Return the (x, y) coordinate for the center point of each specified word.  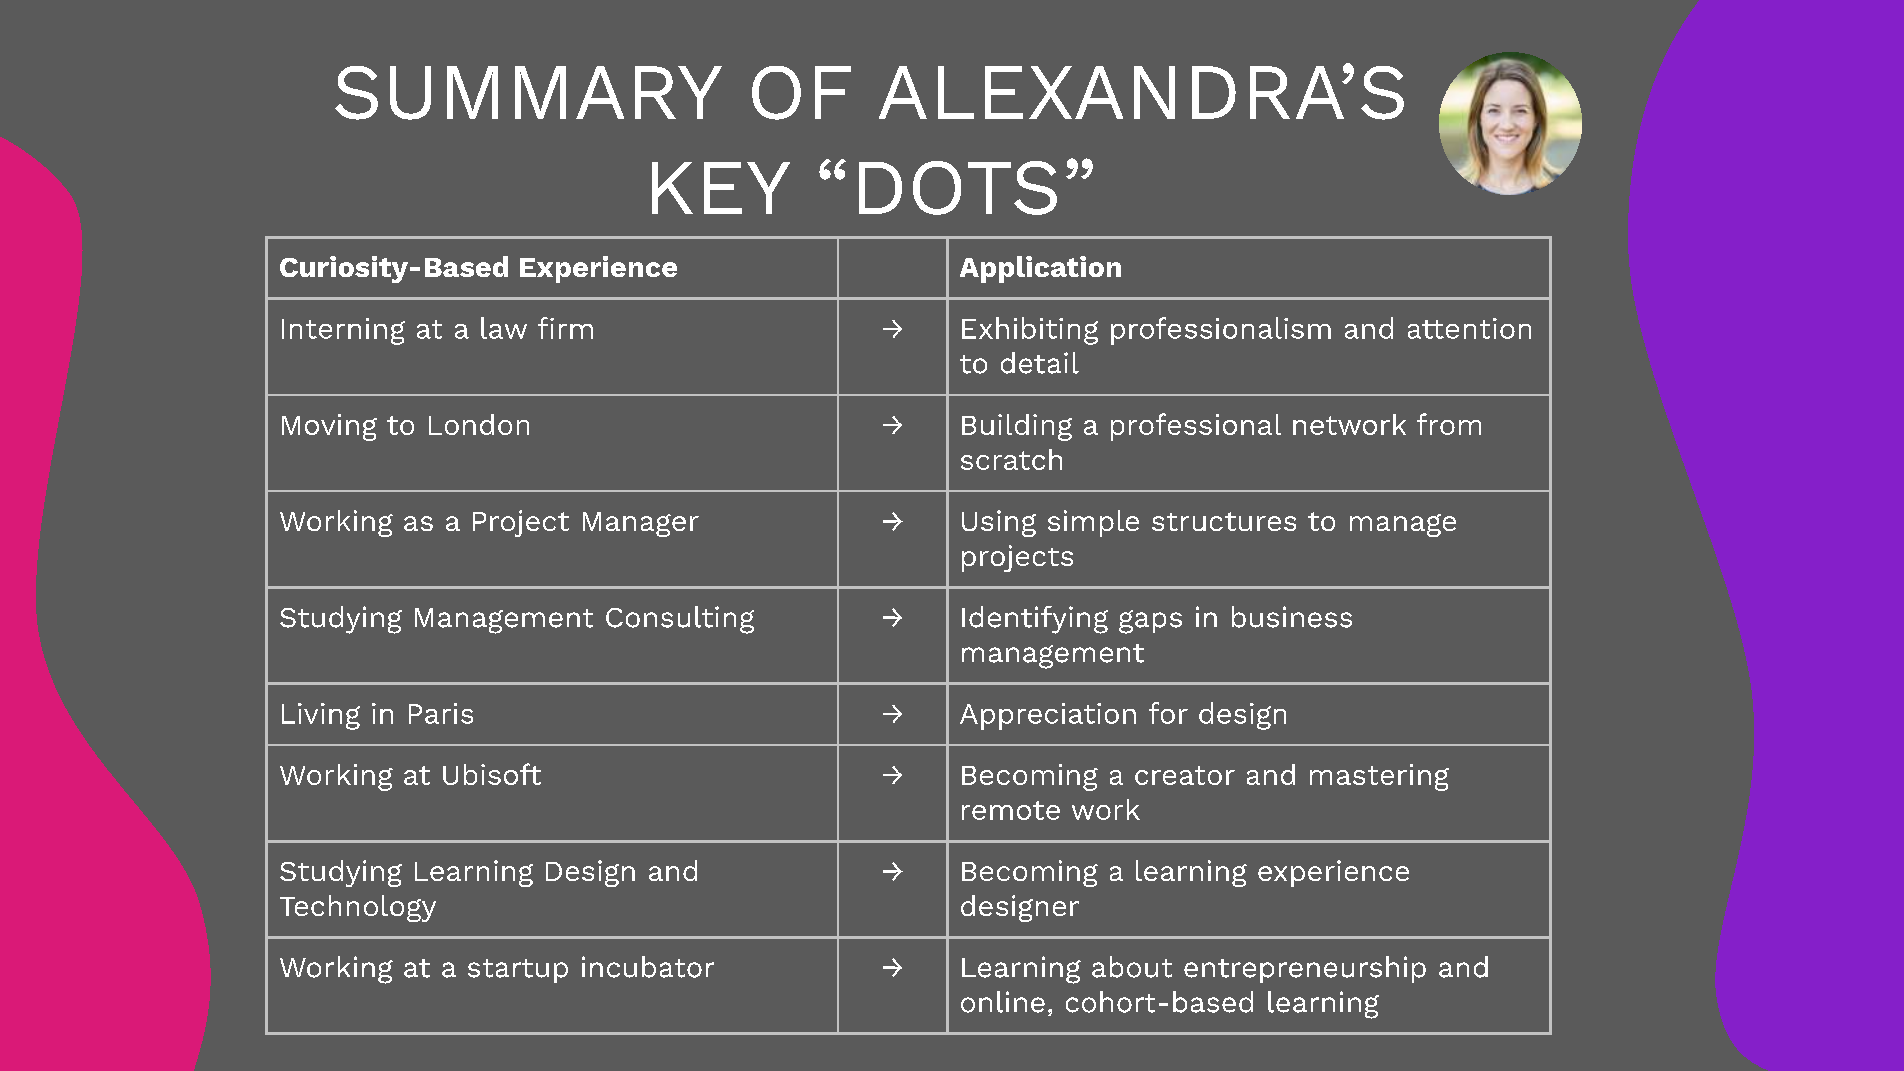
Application (1040, 269)
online (1003, 1002)
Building (1017, 427)
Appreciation (1048, 716)
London (479, 424)
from (1449, 424)
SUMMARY (528, 93)
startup (518, 971)
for (1168, 713)
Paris (441, 713)
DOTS (958, 188)
